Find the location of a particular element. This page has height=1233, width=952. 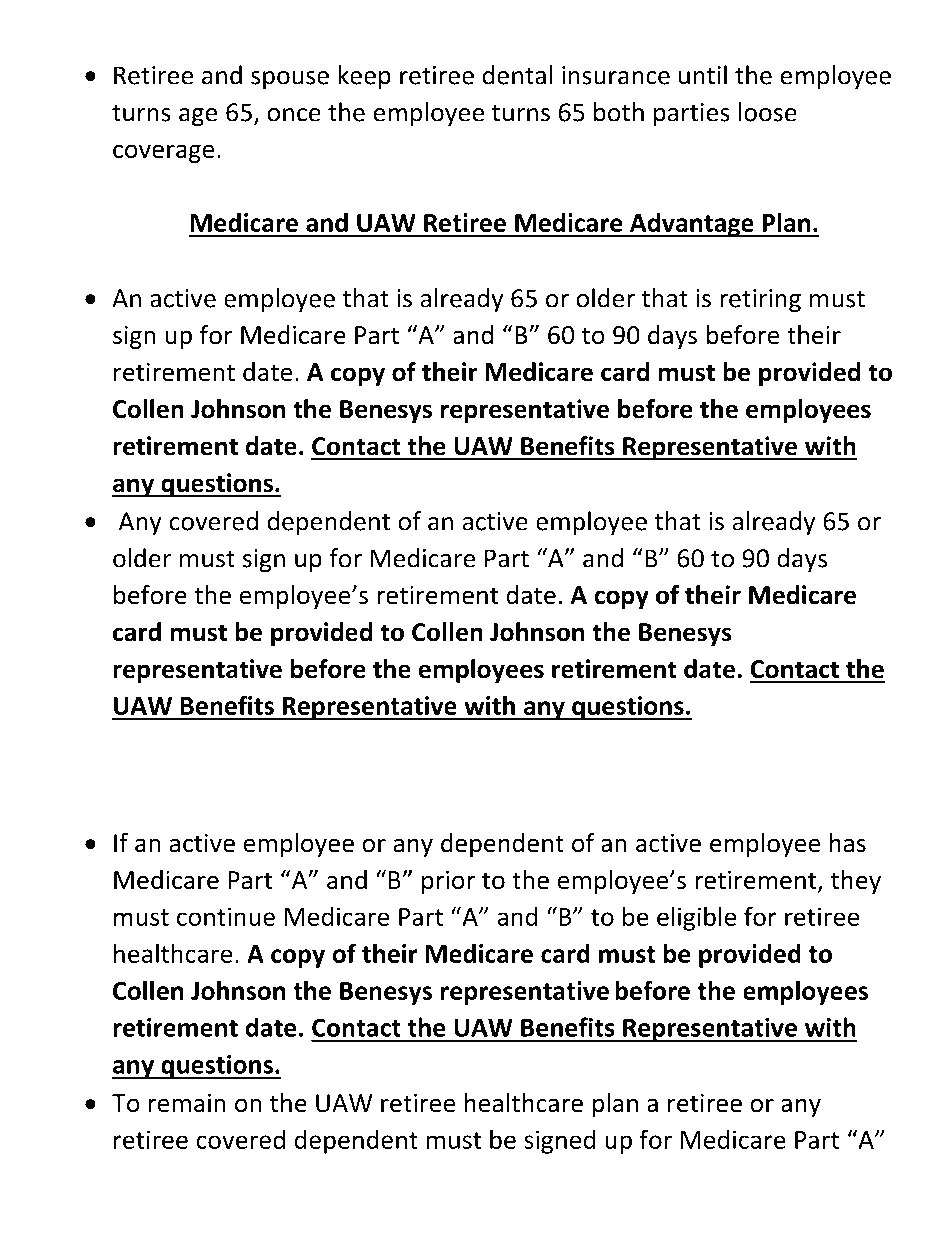

once is located at coordinates (294, 115).
